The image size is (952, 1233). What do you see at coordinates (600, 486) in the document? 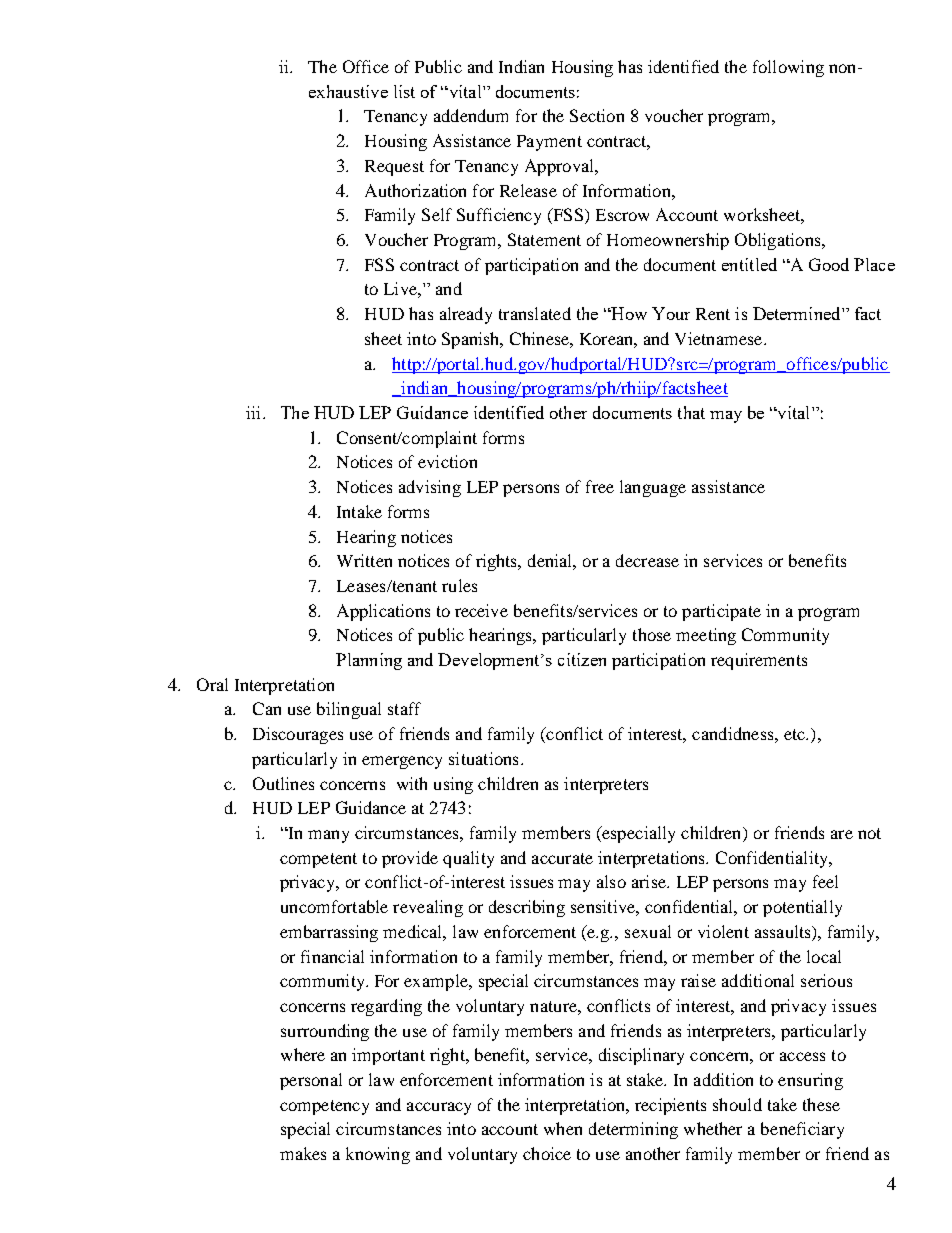
I see `free` at bounding box center [600, 486].
